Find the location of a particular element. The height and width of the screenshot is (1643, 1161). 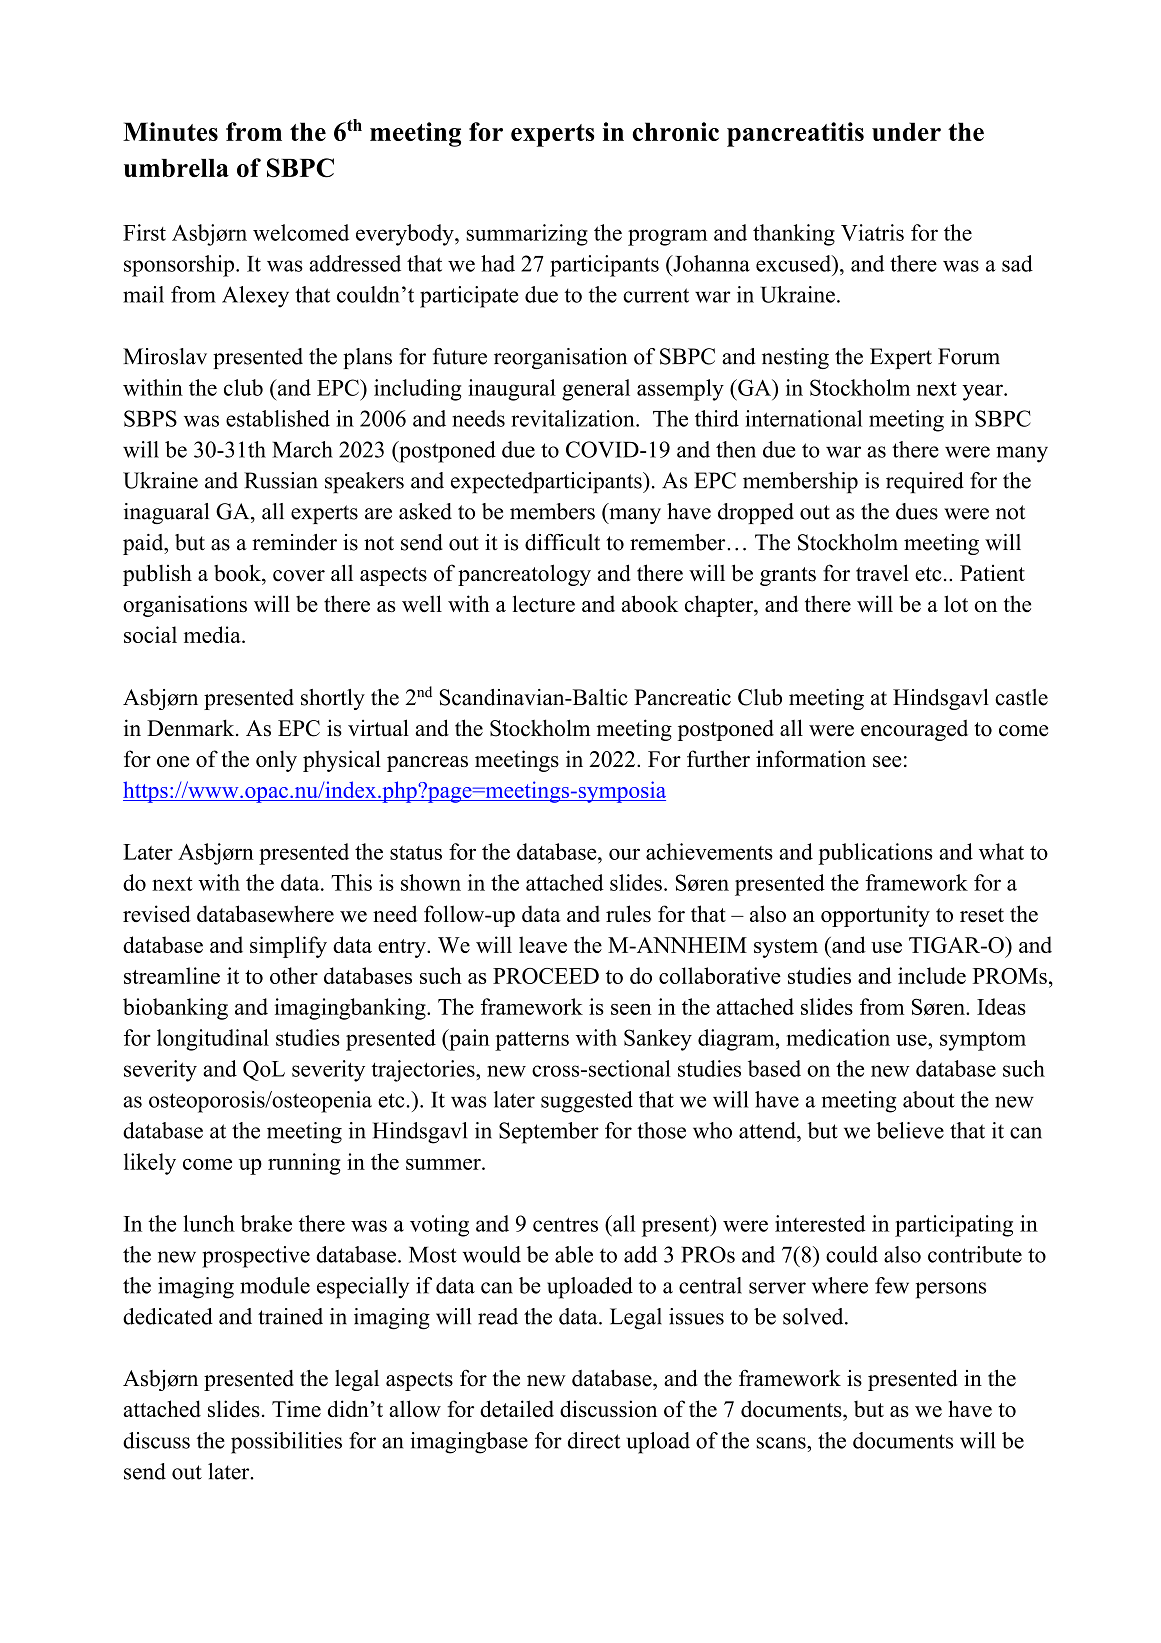

Minutes is located at coordinates (170, 131).
